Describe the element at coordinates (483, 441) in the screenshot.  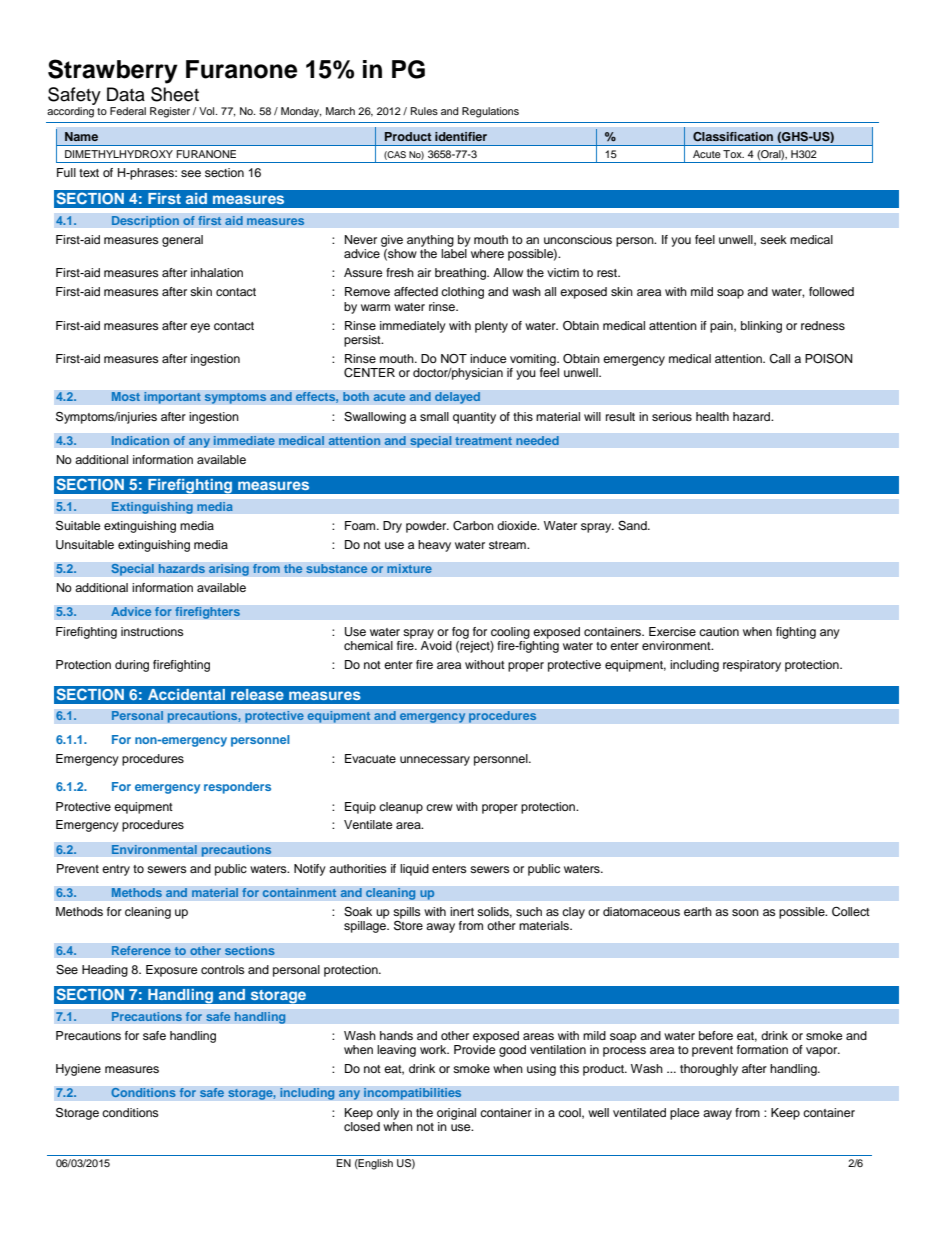
I see `treatment` at that location.
